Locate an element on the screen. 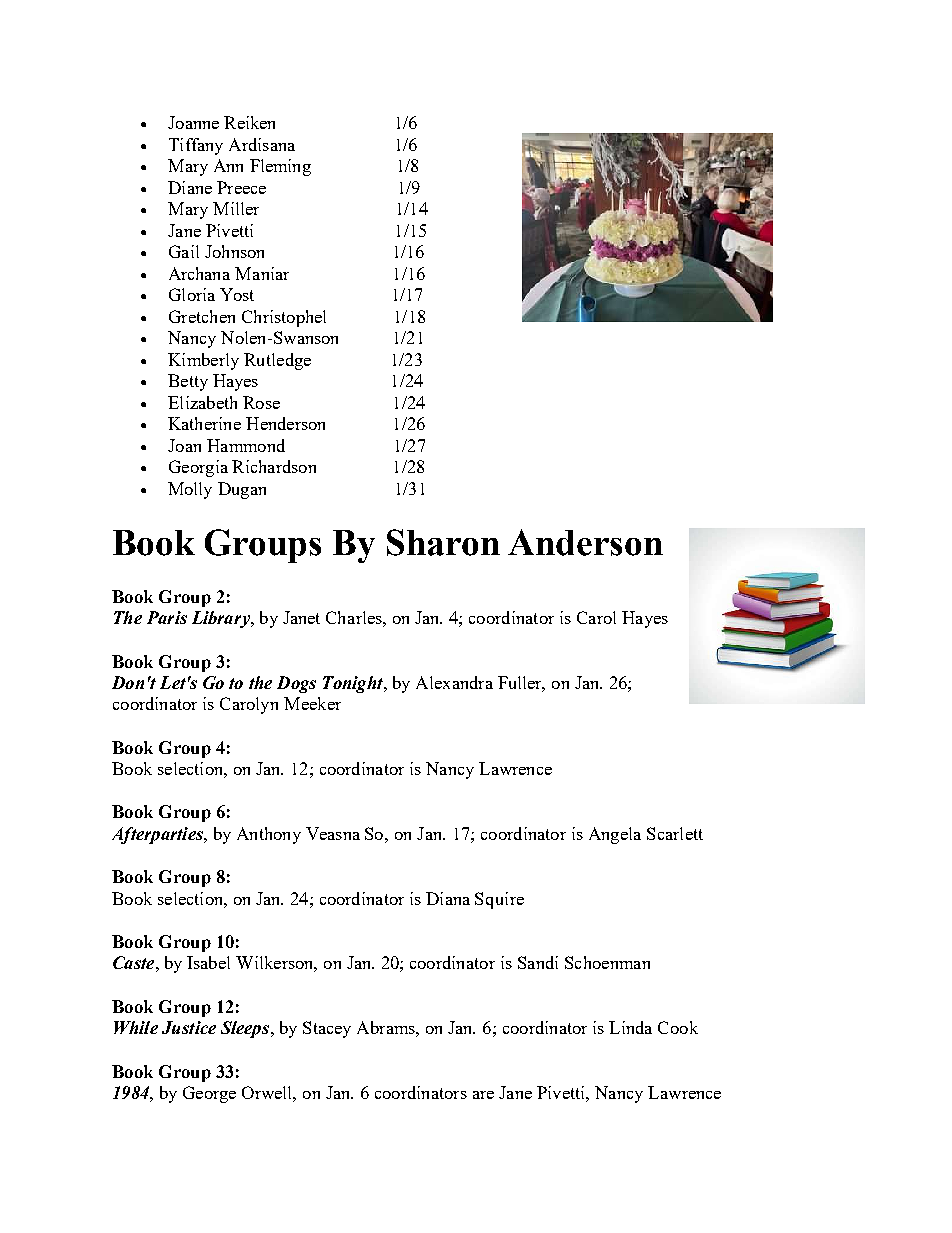  George is located at coordinates (209, 1094).
